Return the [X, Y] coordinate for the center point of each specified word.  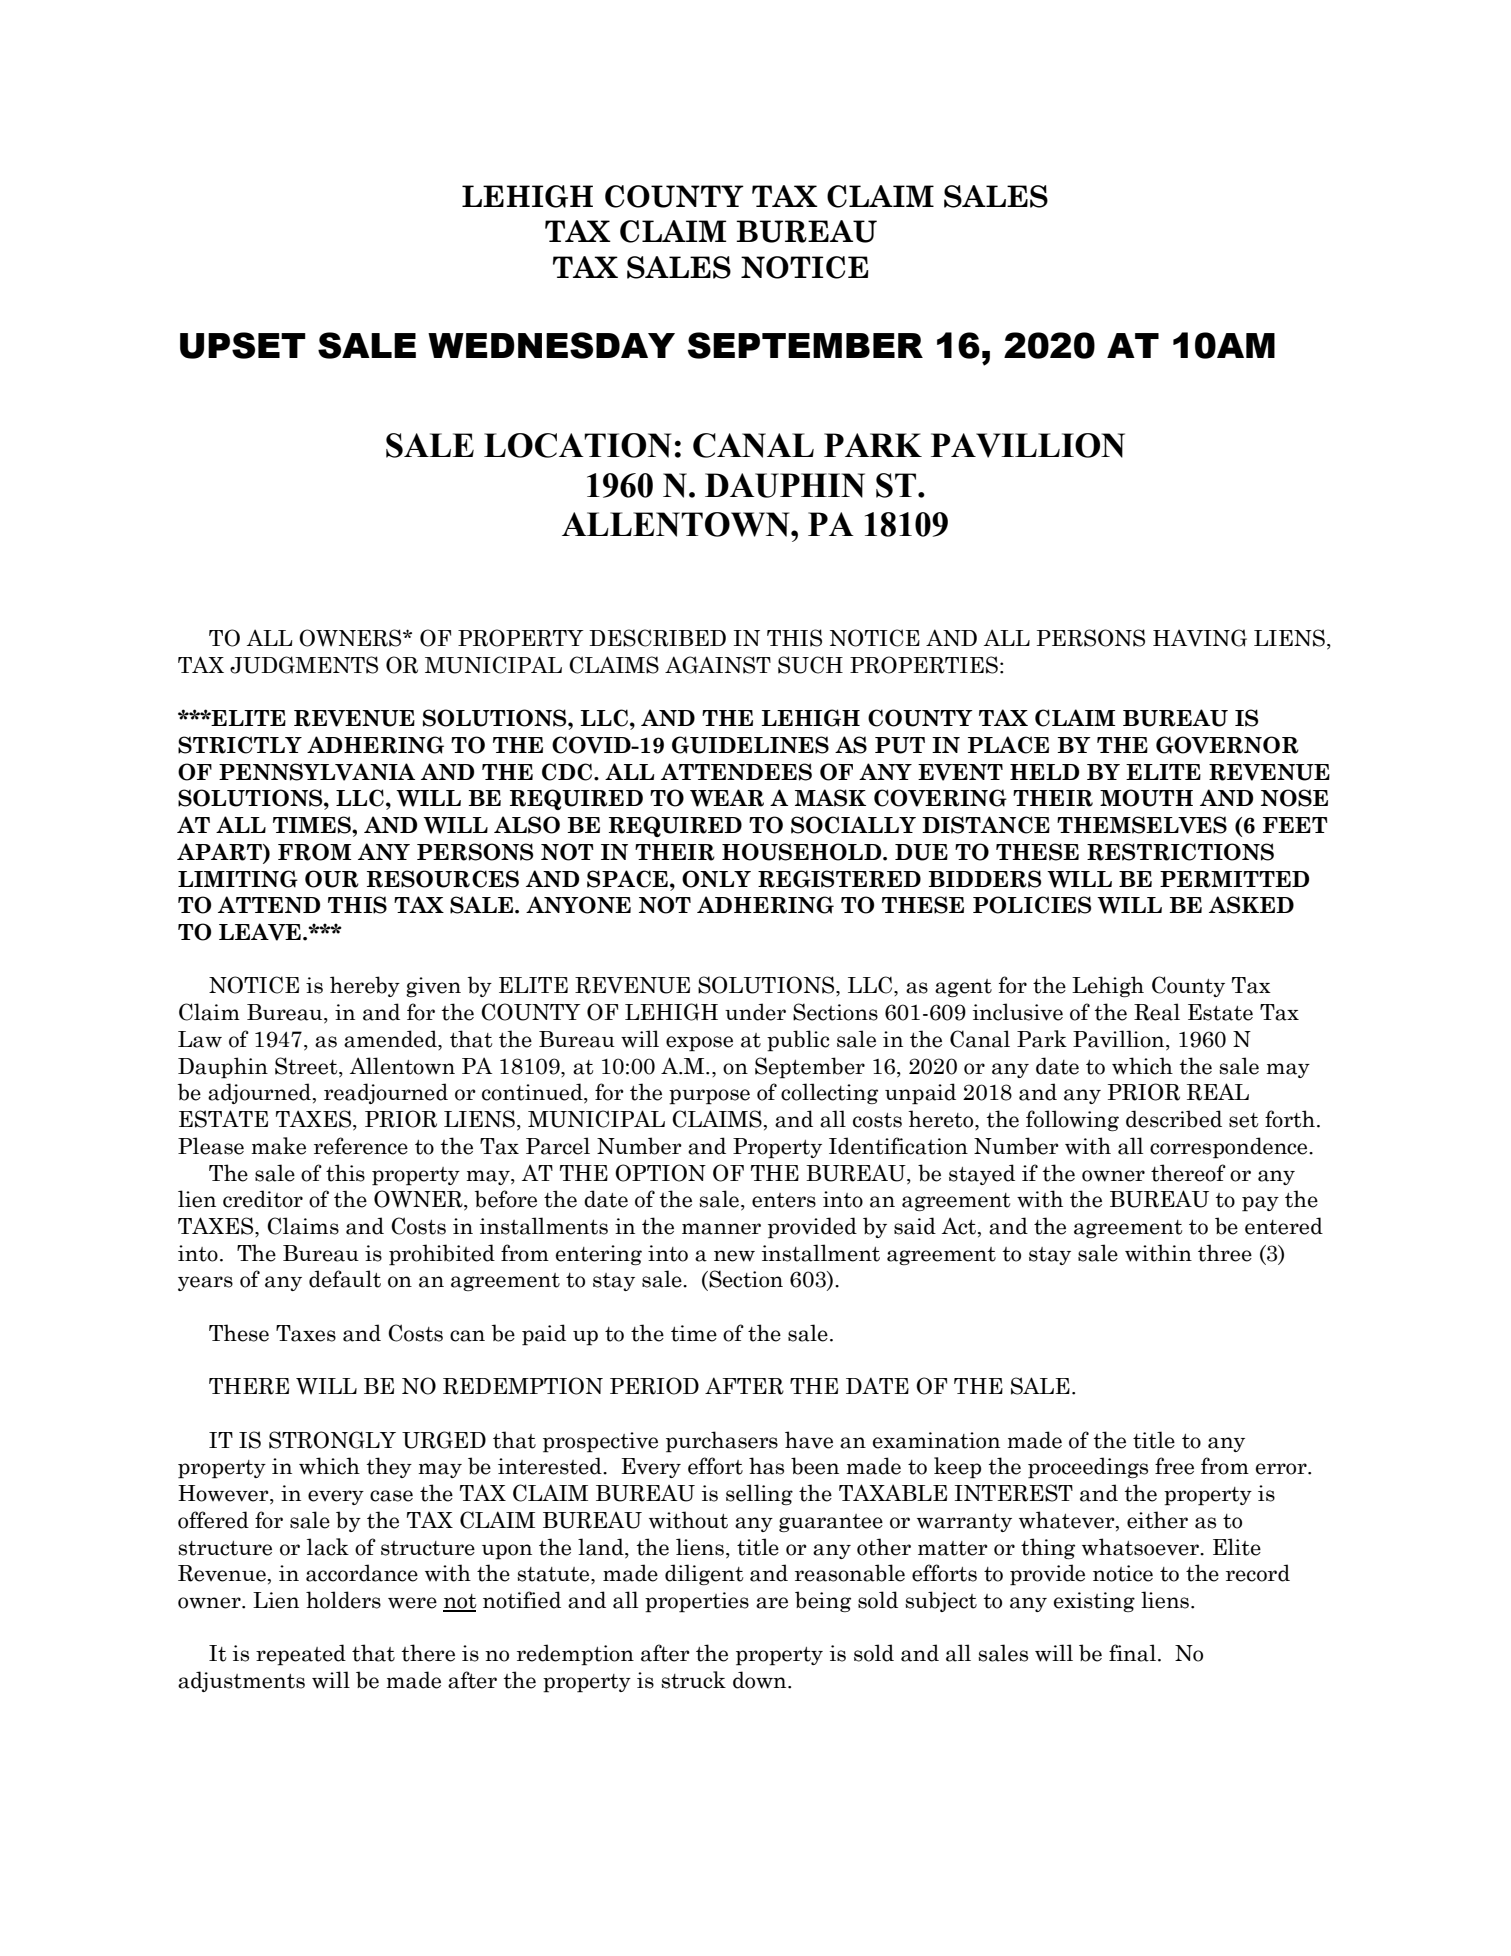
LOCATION [577, 445]
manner [721, 1229]
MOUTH [1146, 798]
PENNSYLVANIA [317, 772]
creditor [263, 1199]
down [761, 1680]
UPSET [243, 345]
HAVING [1200, 638]
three [1225, 1253]
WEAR [727, 798]
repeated [301, 1655]
